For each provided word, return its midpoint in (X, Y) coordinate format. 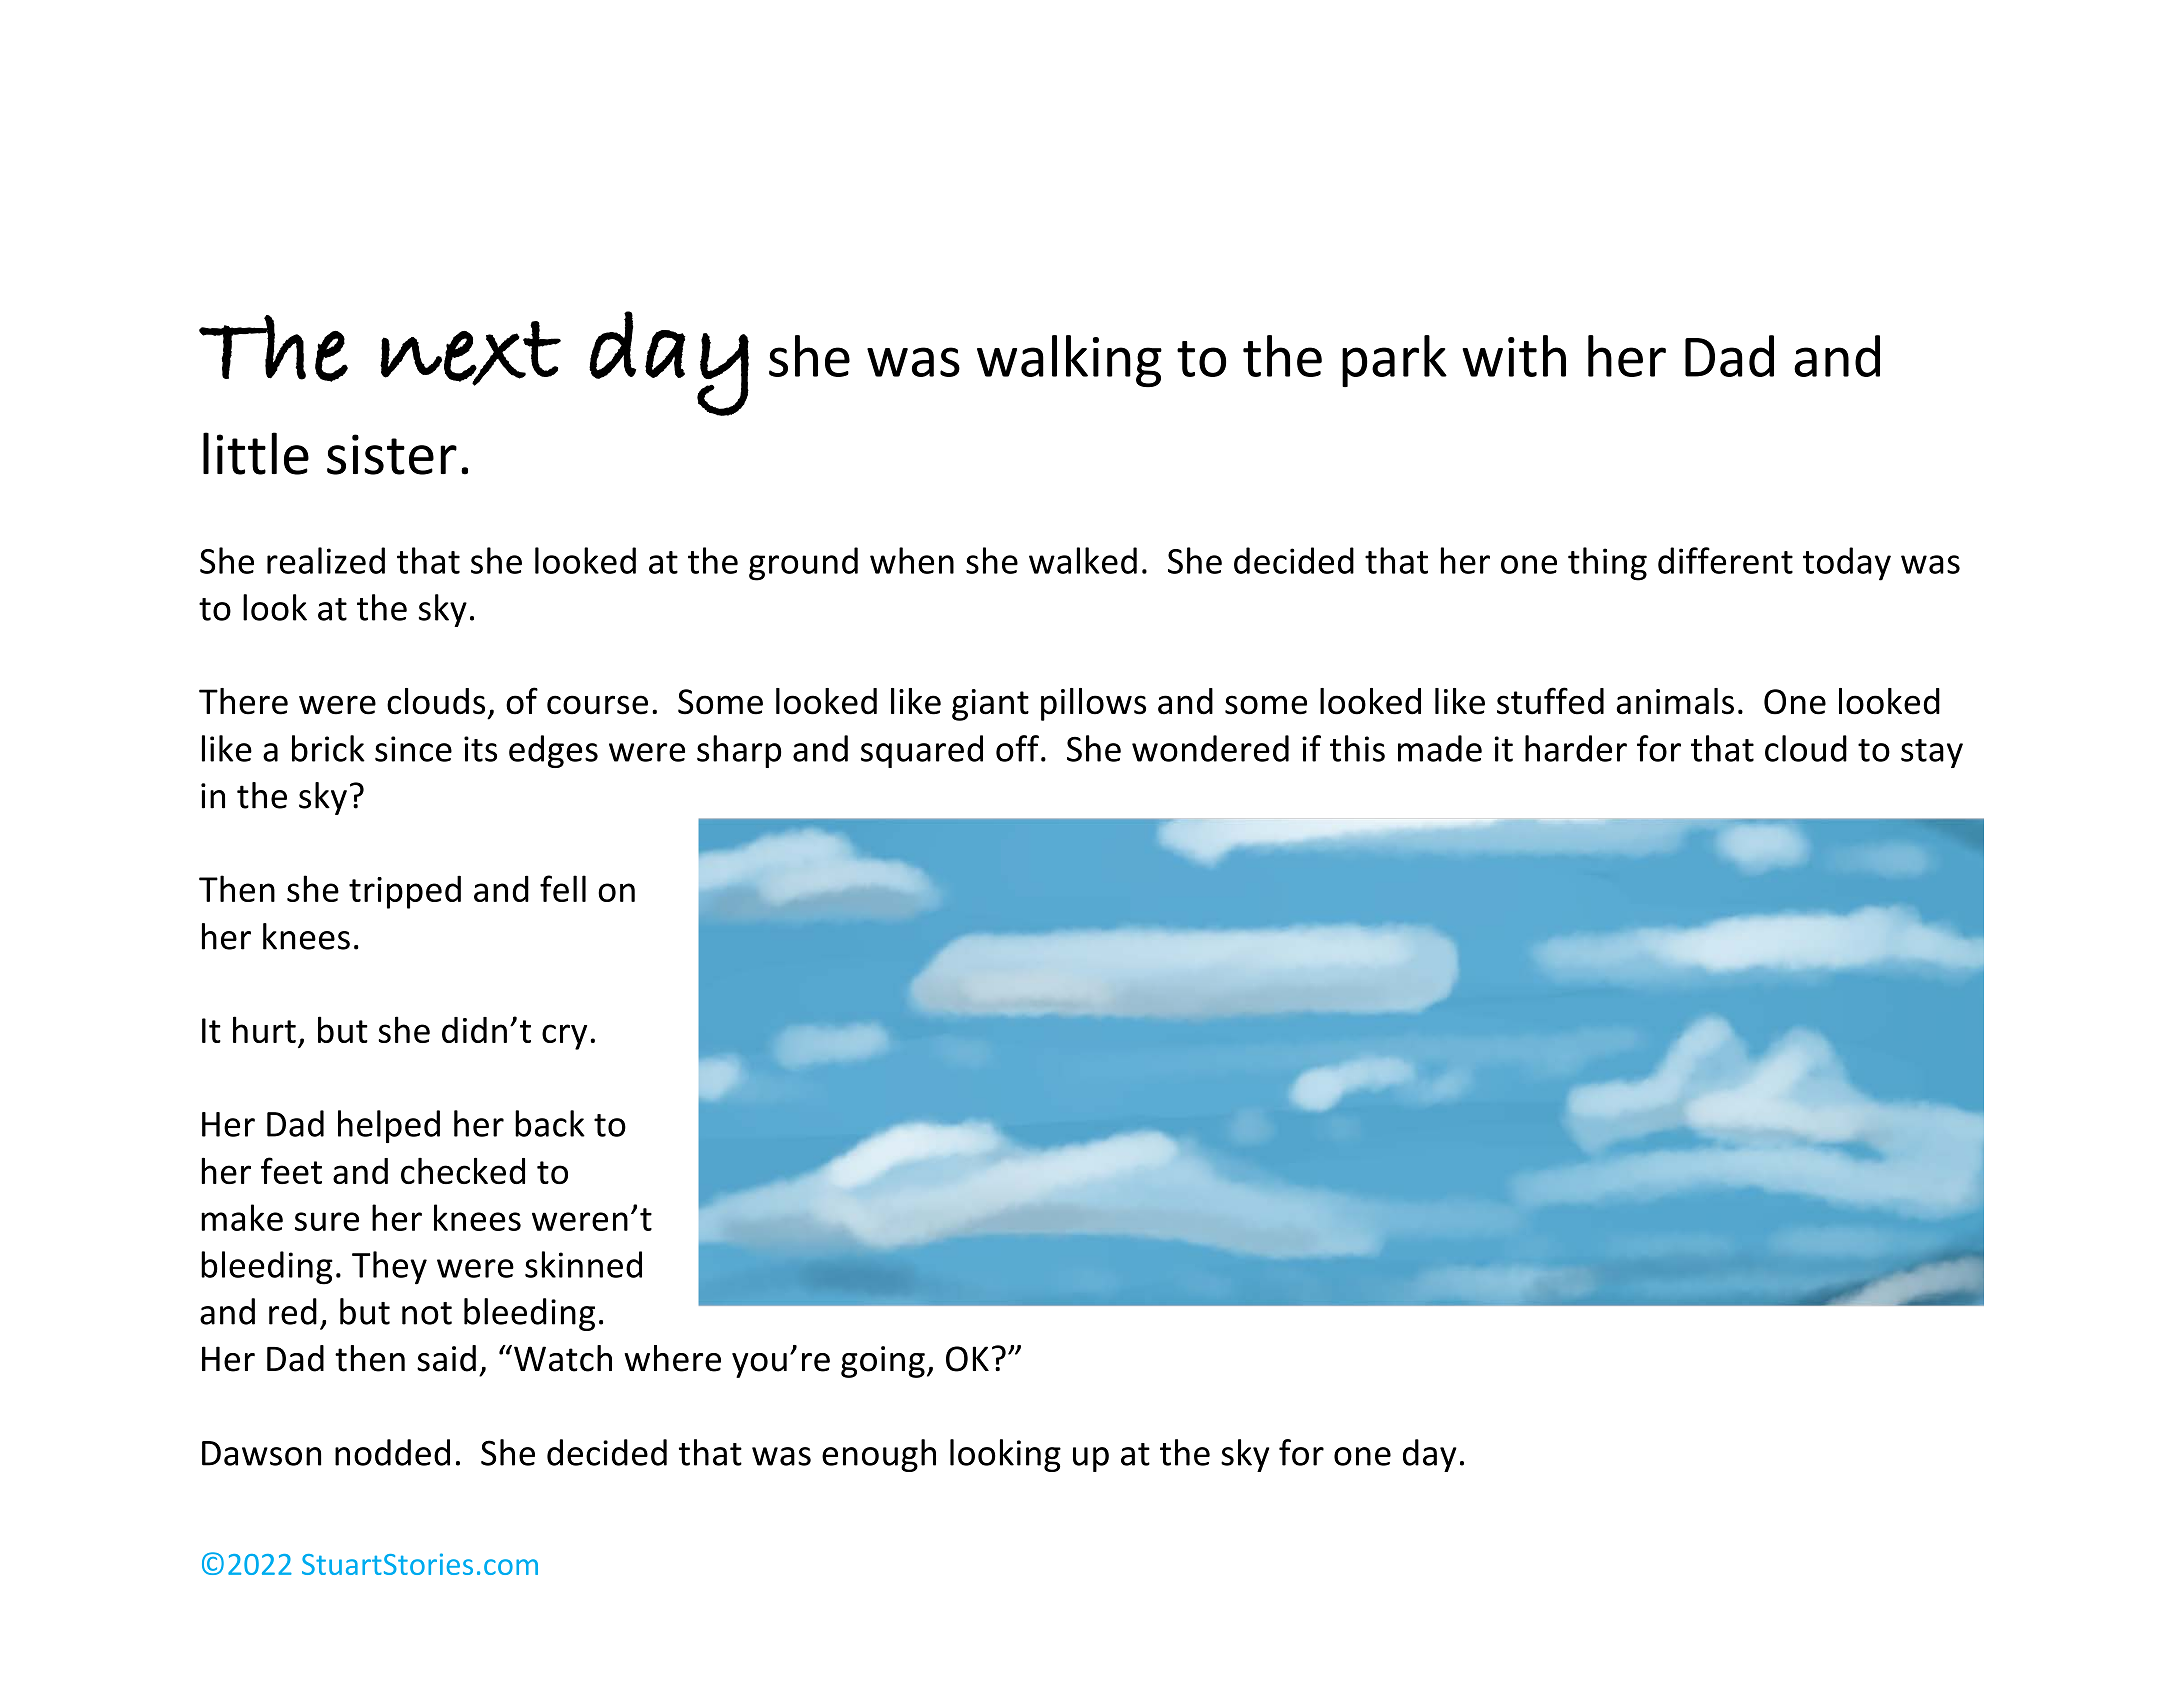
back (550, 1123)
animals (1675, 701)
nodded (392, 1452)
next (470, 353)
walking (1069, 361)
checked (463, 1170)
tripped (405, 892)
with (1514, 356)
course (597, 705)
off (1017, 748)
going (883, 1362)
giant (990, 705)
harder (1576, 748)
